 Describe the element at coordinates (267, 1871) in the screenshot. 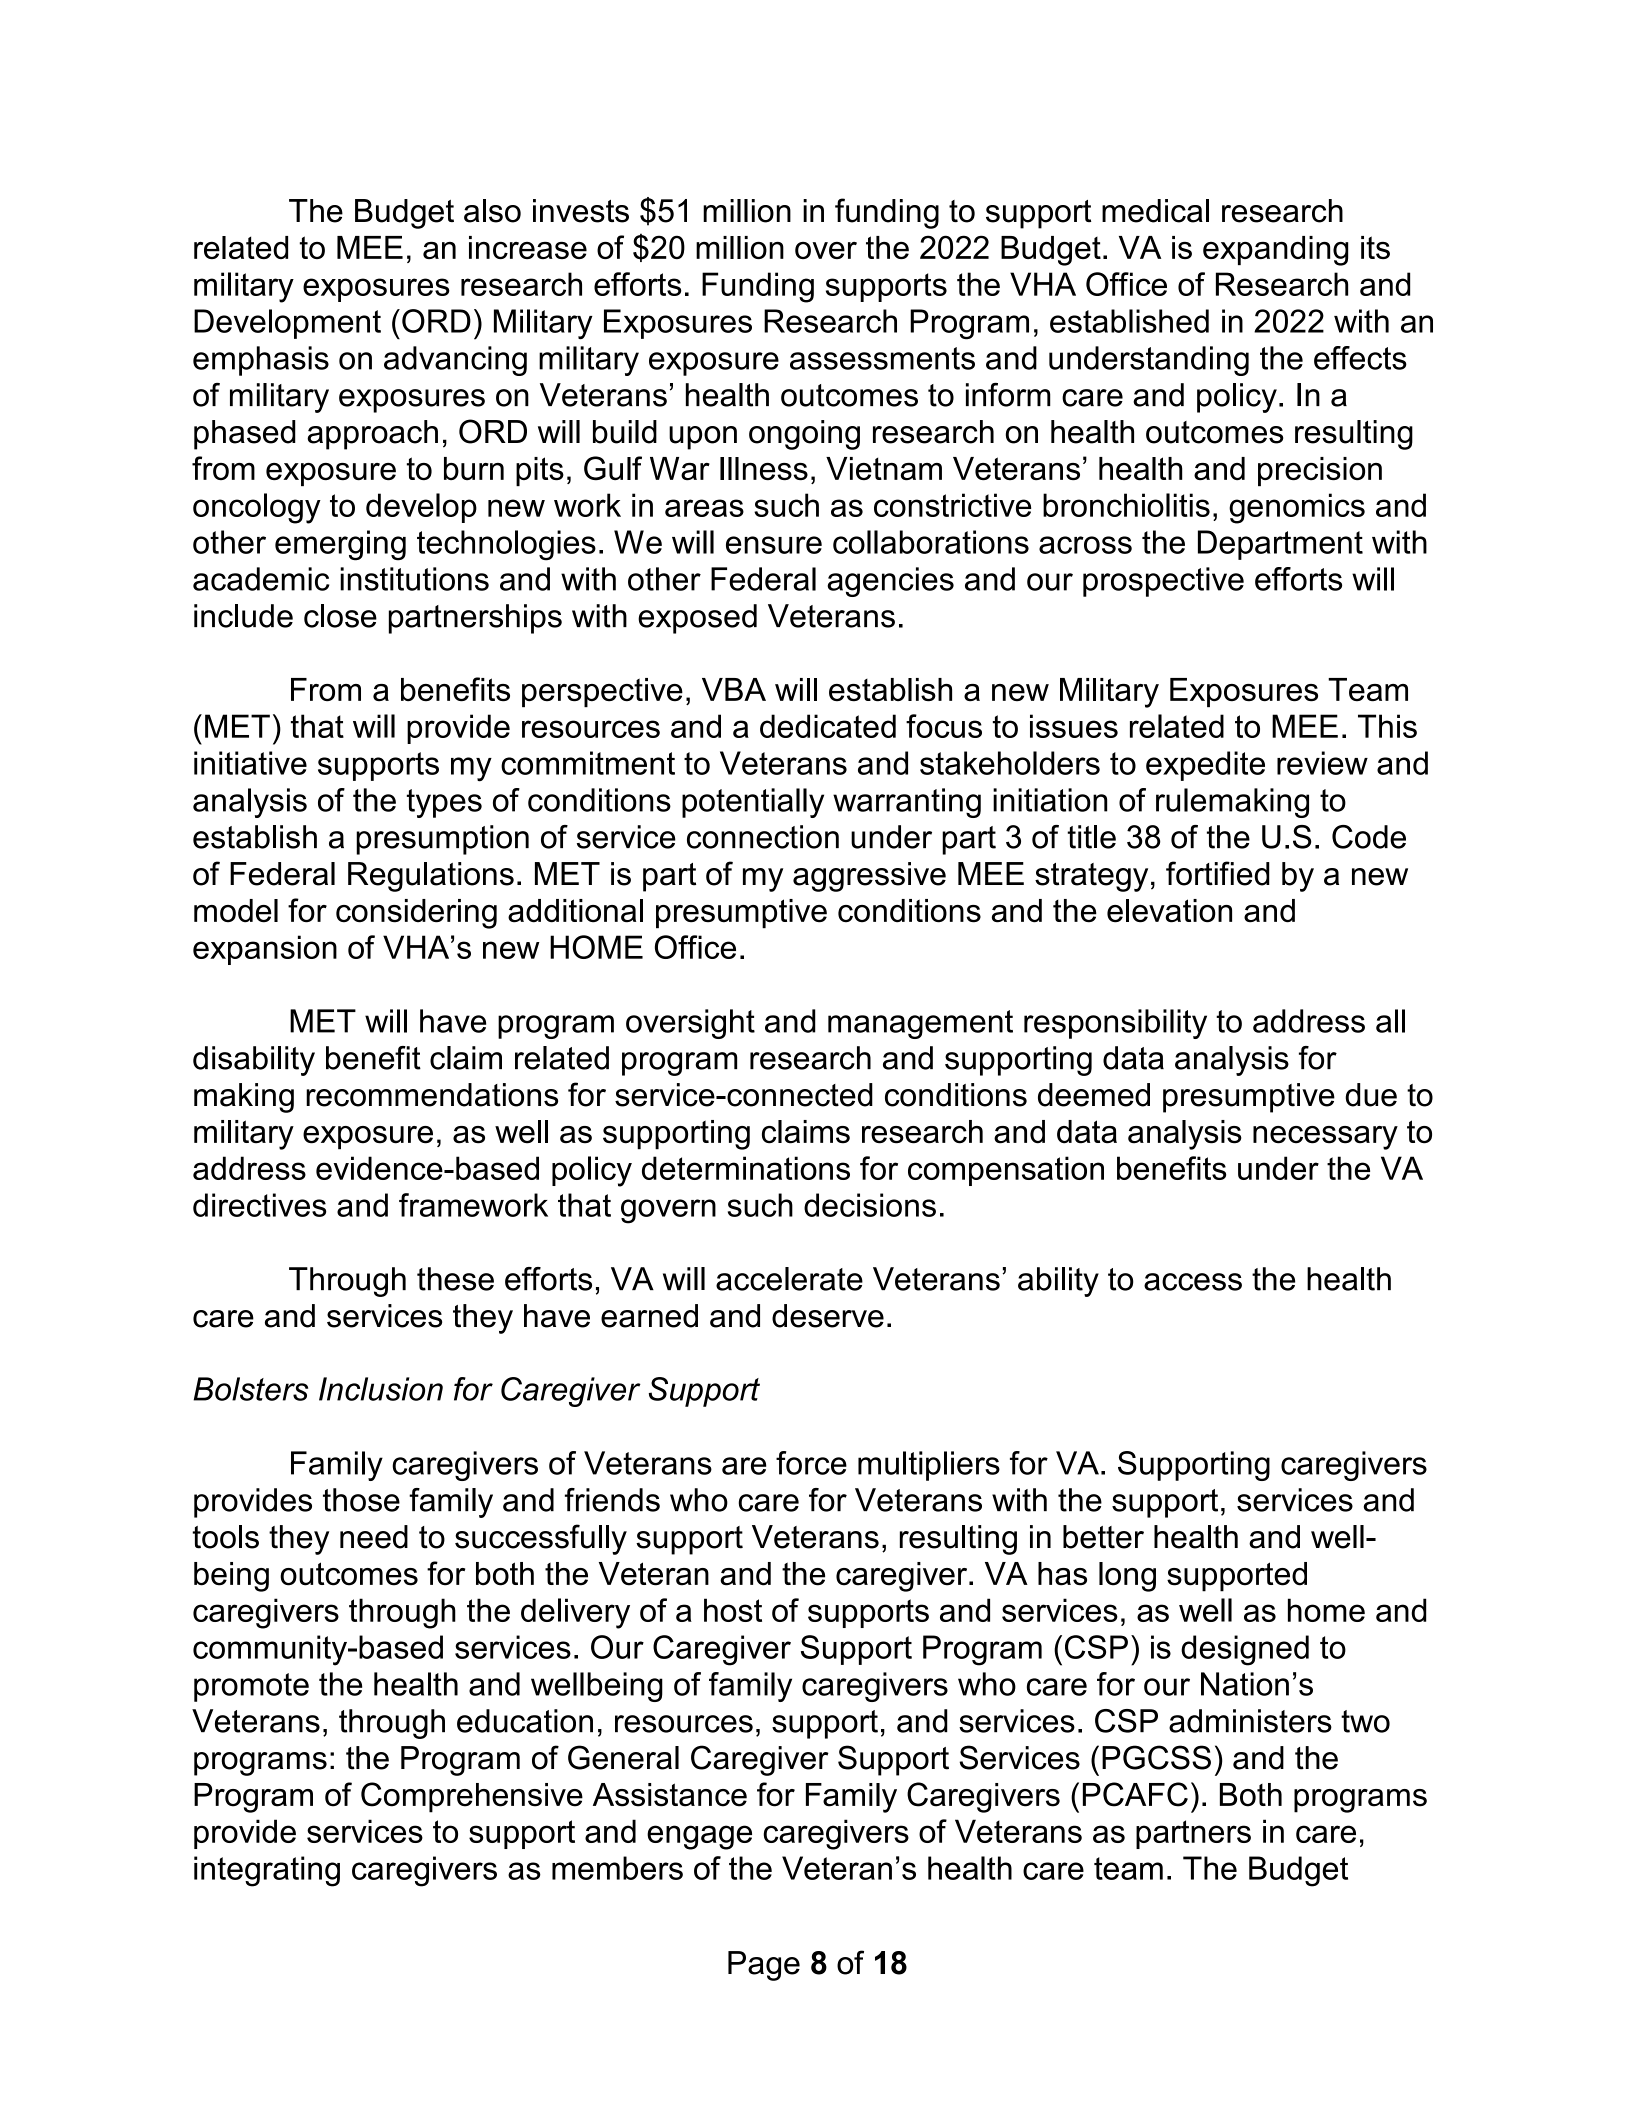

I see `integrating` at that location.
